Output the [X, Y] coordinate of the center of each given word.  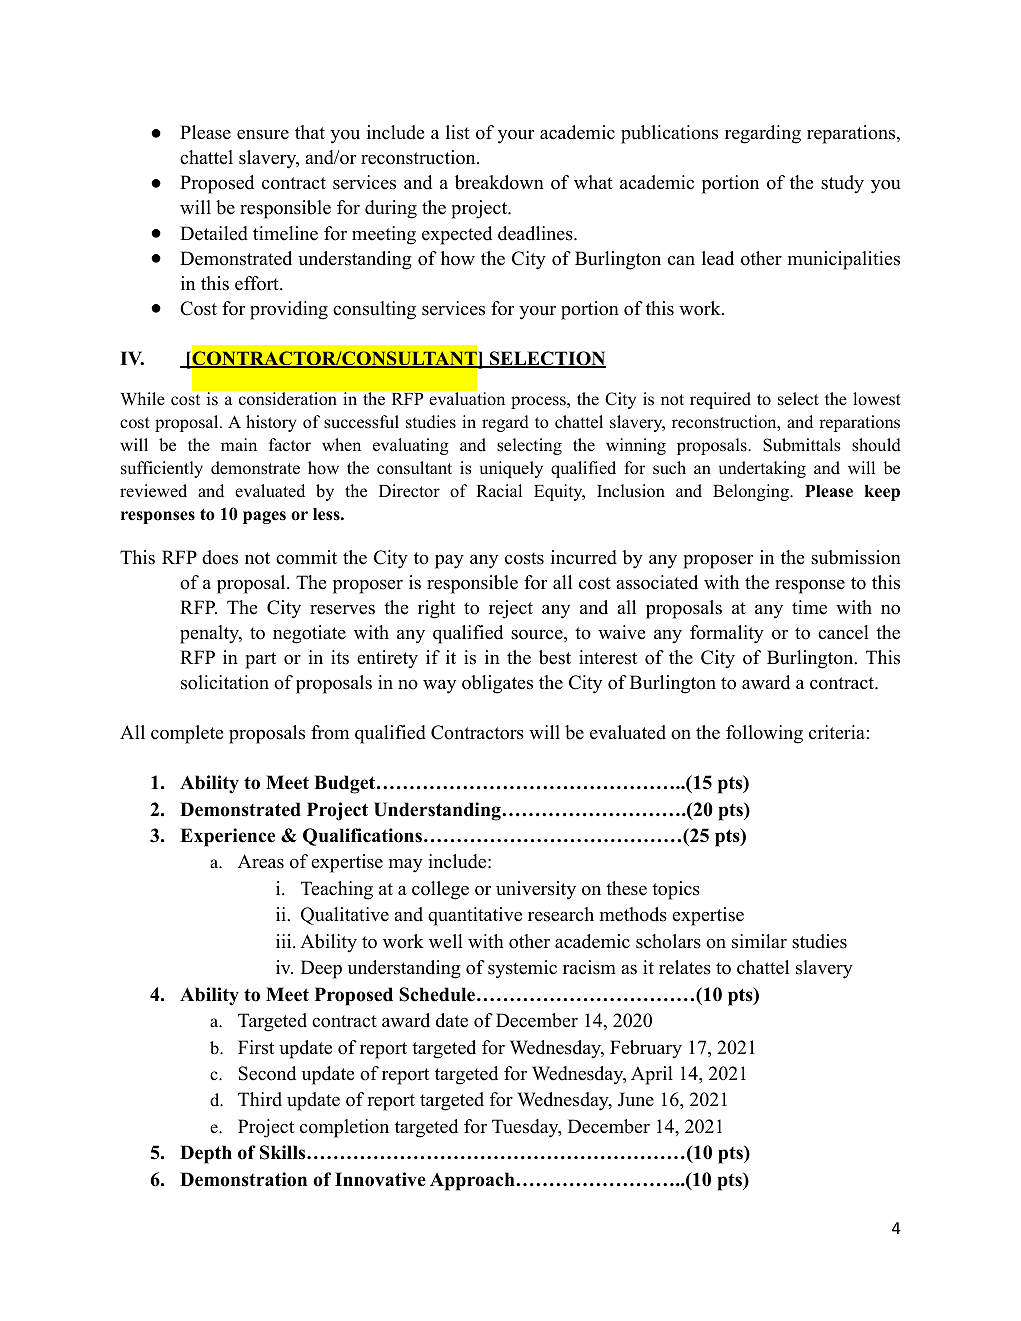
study [842, 184]
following [764, 734]
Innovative [380, 1179]
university [536, 890]
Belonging [752, 492]
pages [264, 517]
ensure [263, 135]
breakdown [499, 182]
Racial [499, 491]
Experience [227, 837]
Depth [206, 1154]
